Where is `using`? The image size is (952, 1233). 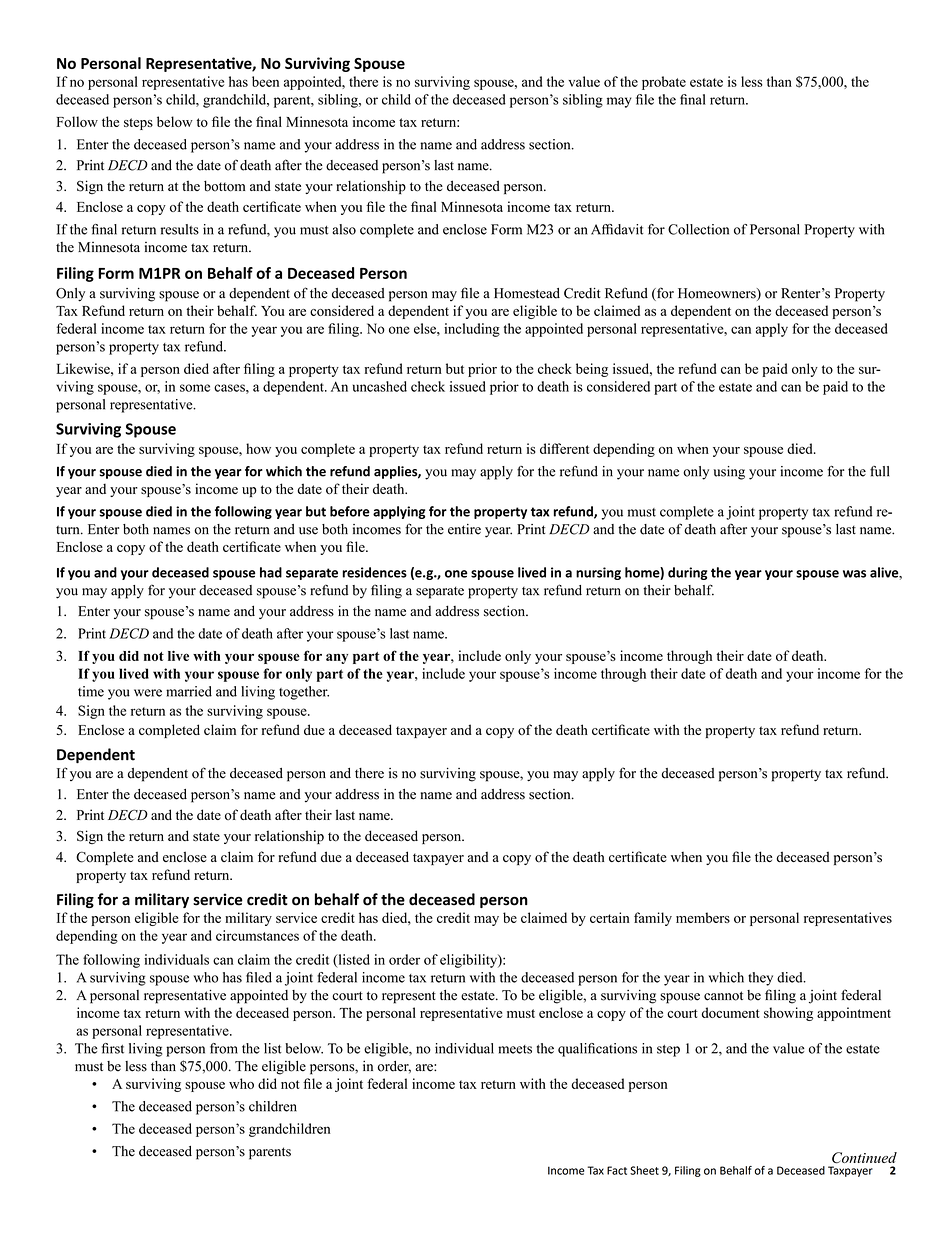 using is located at coordinates (729, 473).
